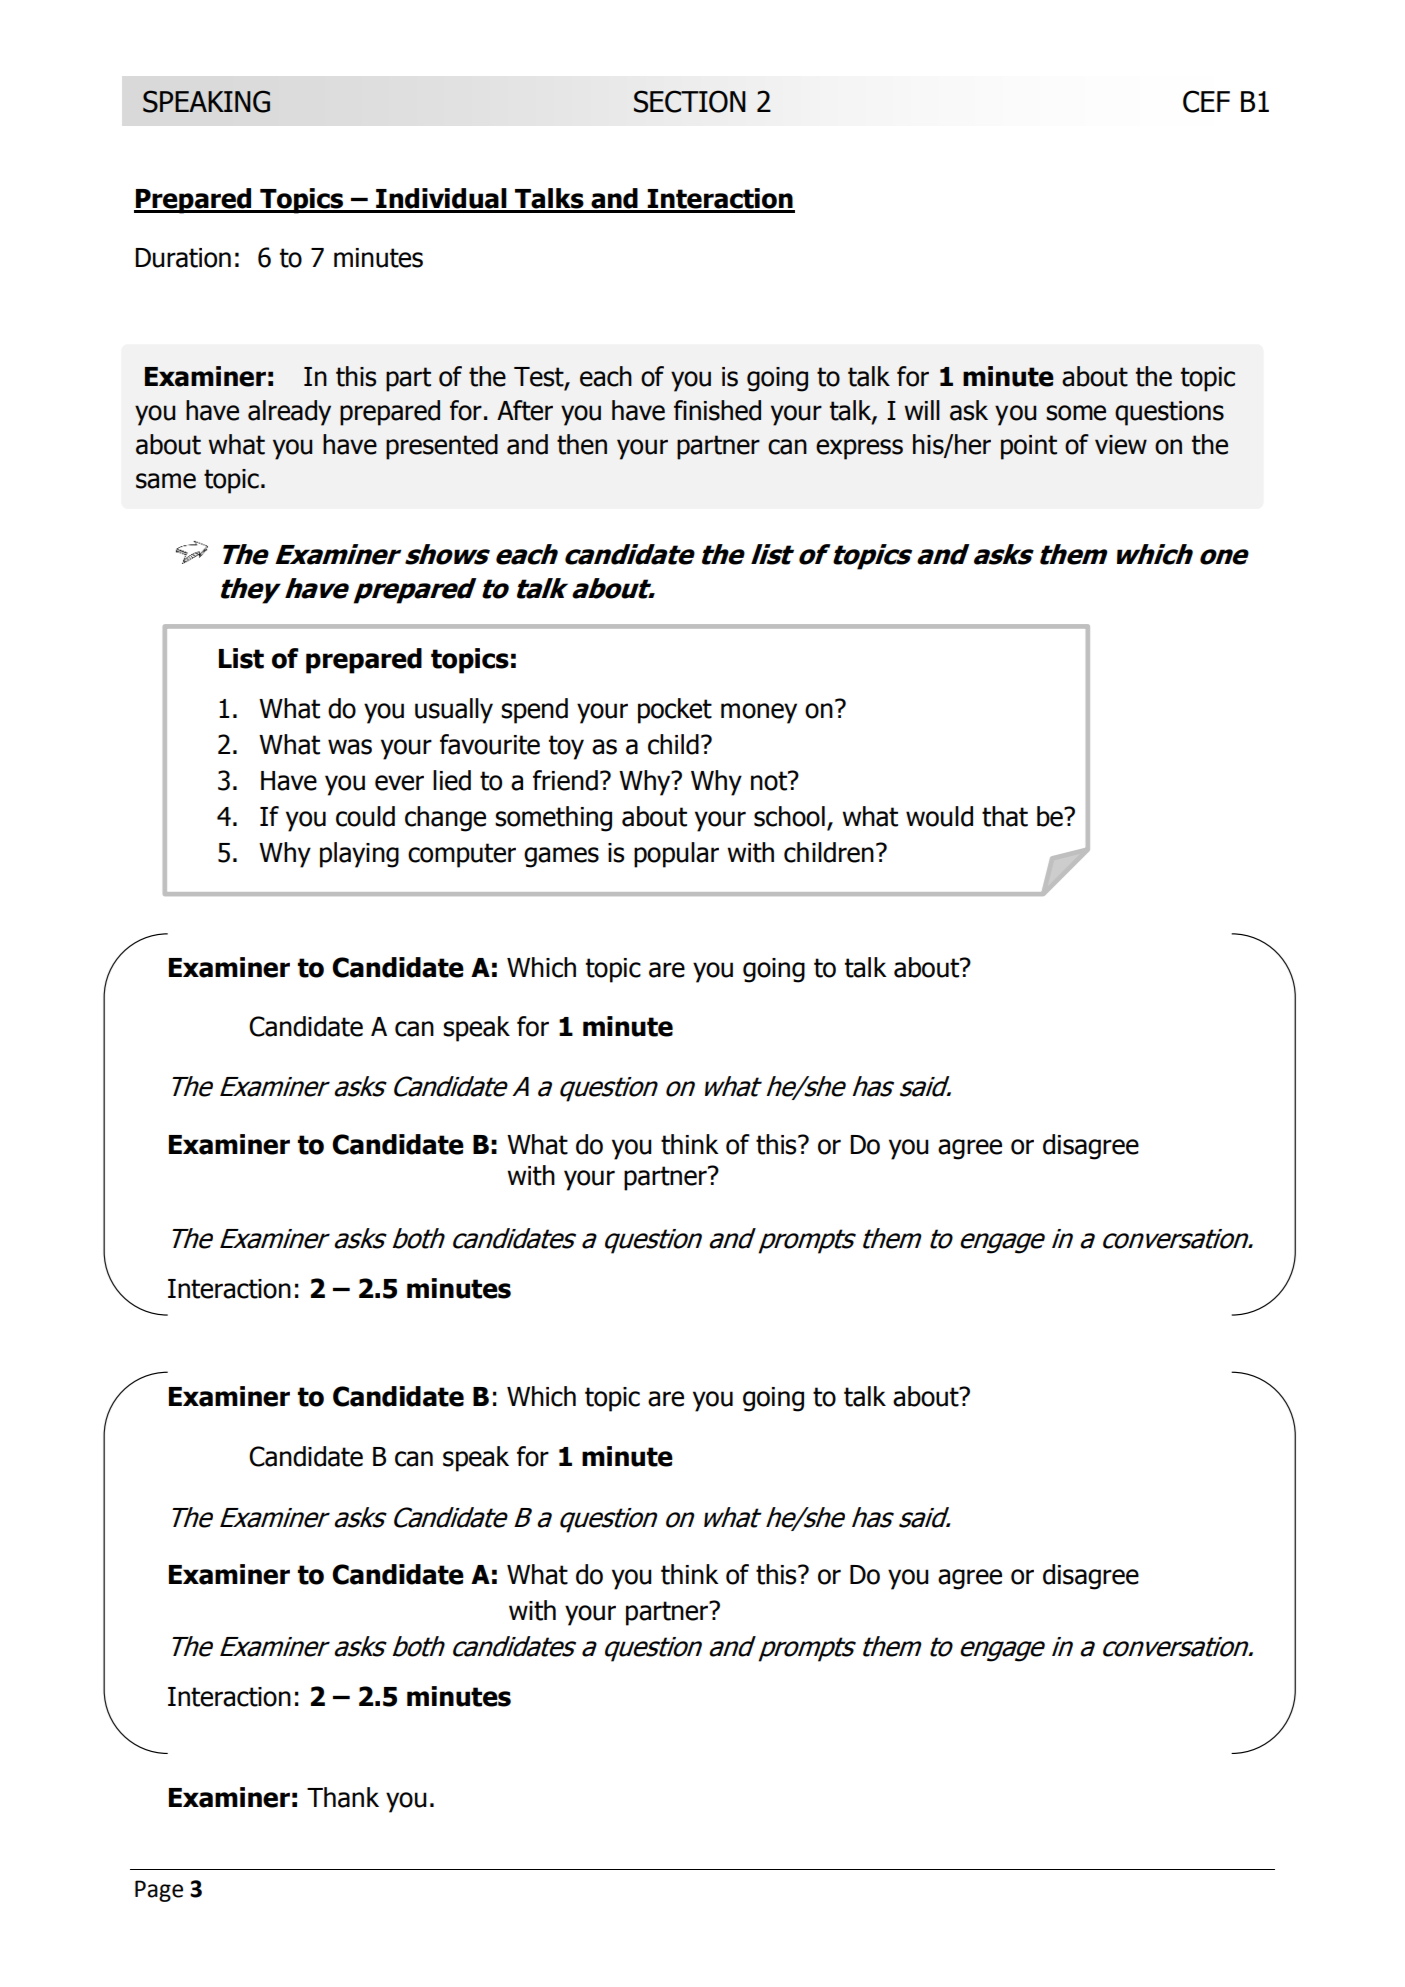 The height and width of the screenshot is (1987, 1405). I want to click on Duration, so click(183, 258).
